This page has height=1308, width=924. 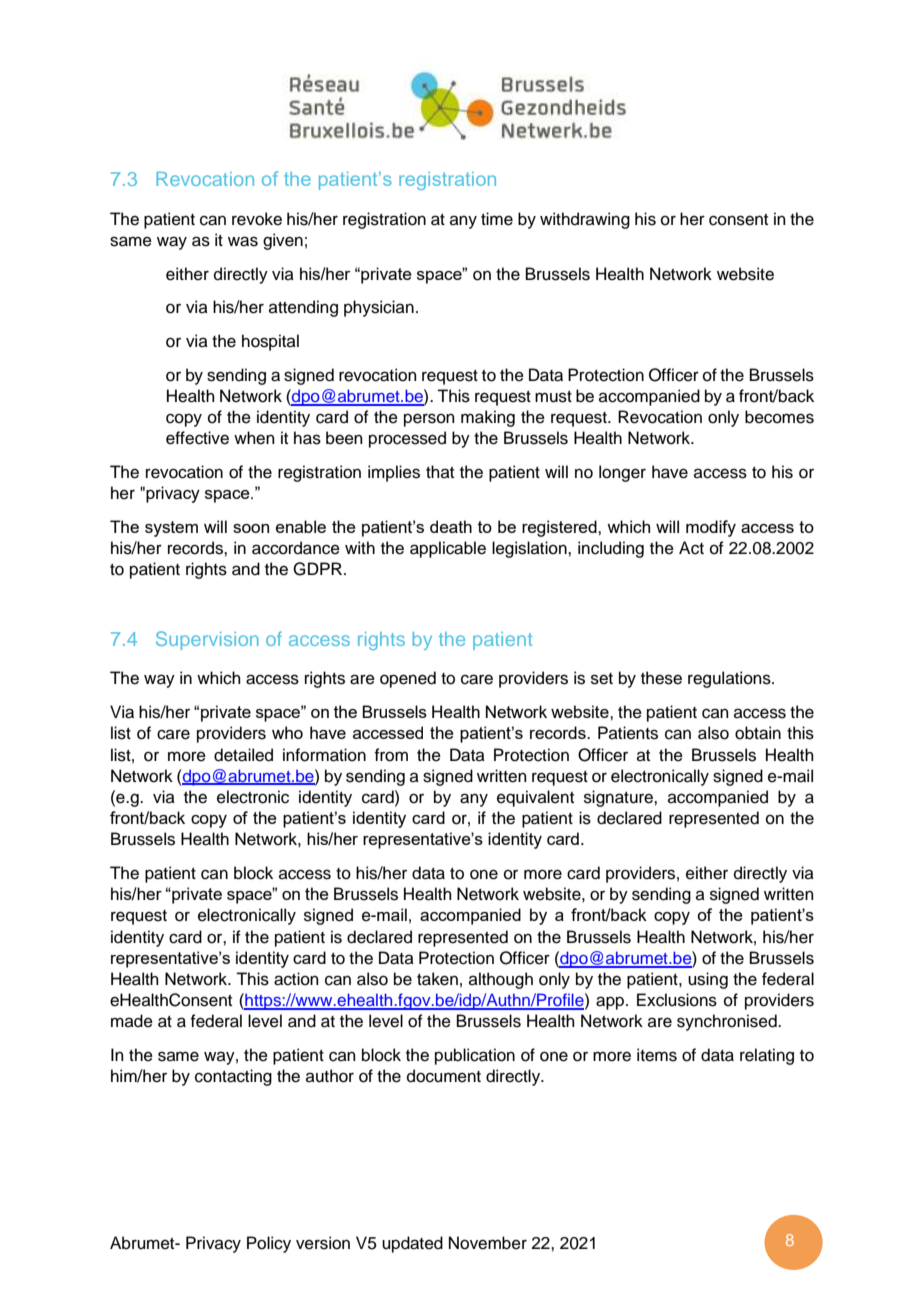 What do you see at coordinates (269, 1244) in the page?
I see `Policy` at bounding box center [269, 1244].
